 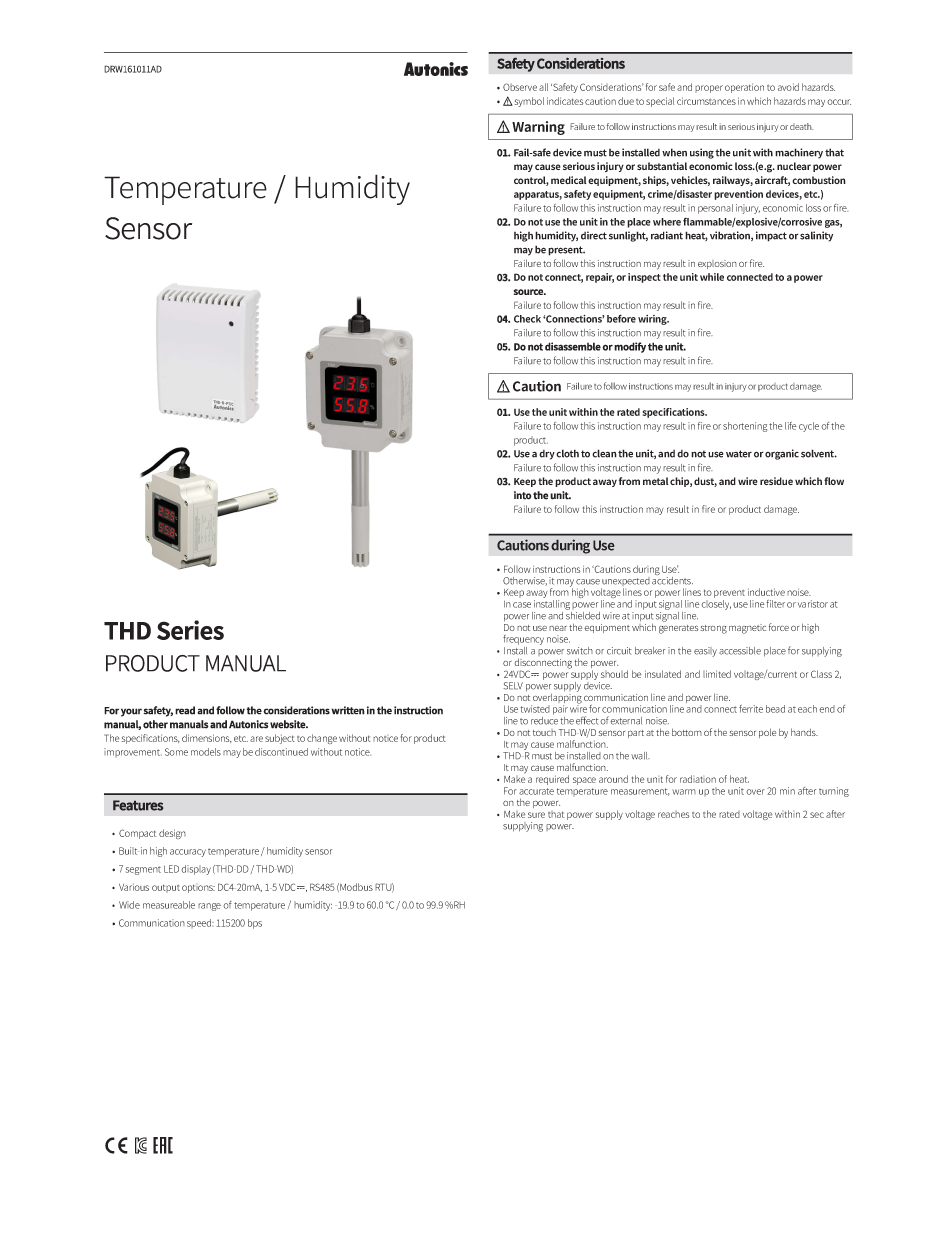 I want to click on Check, so click(x=527, y=319).
